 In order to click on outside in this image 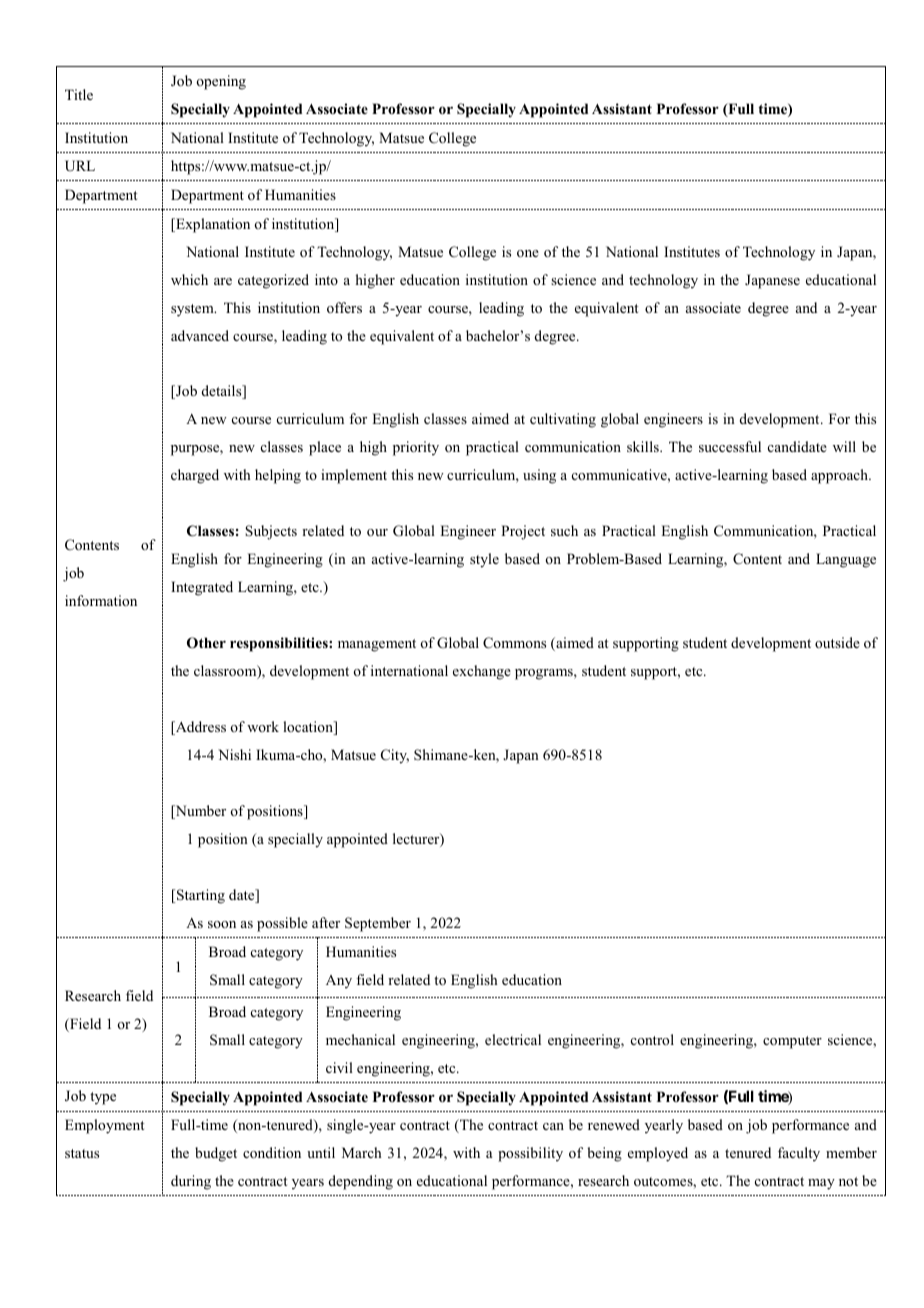, I will do `click(837, 642)`.
